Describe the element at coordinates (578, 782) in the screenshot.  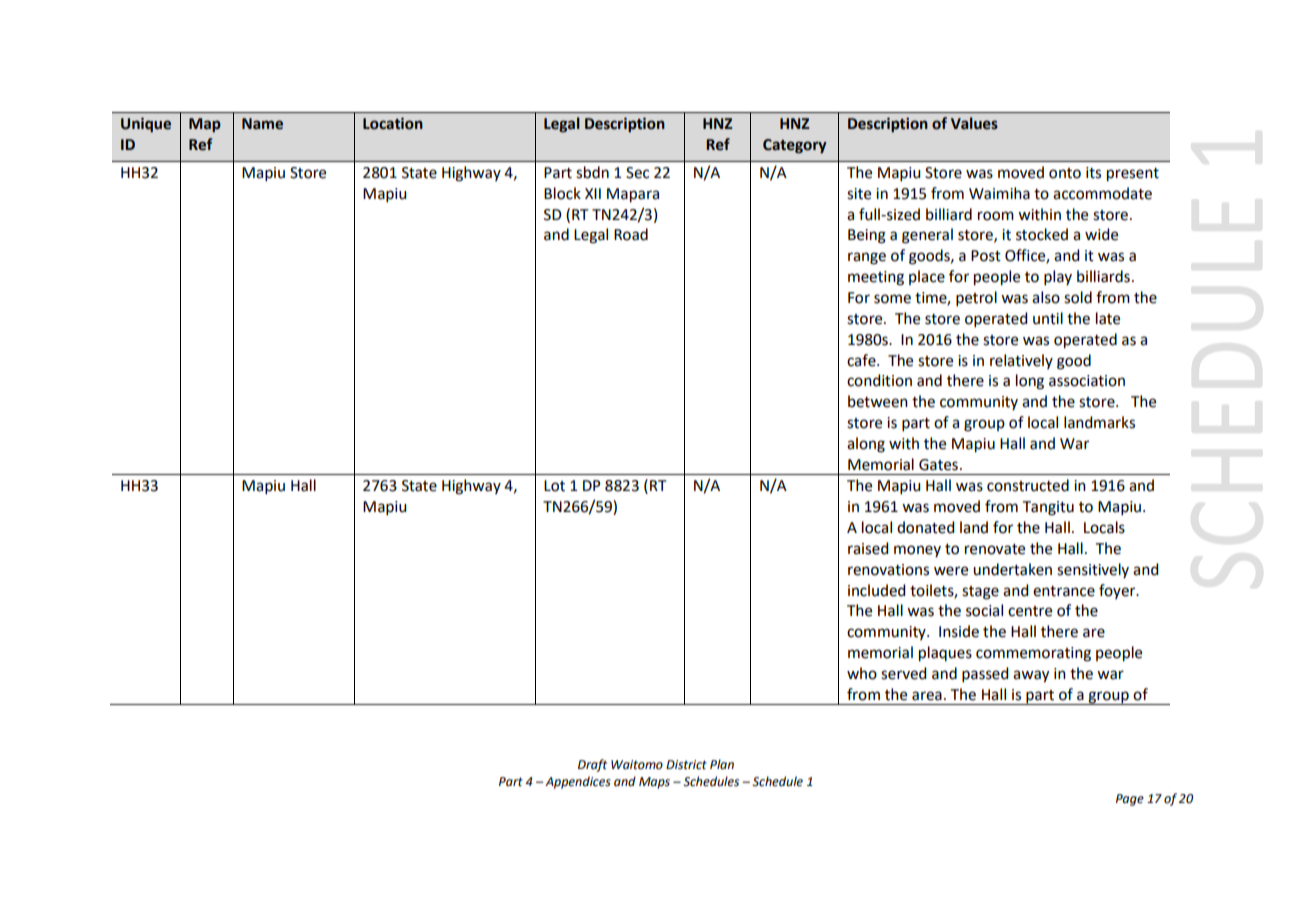
I see `Appendices` at that location.
